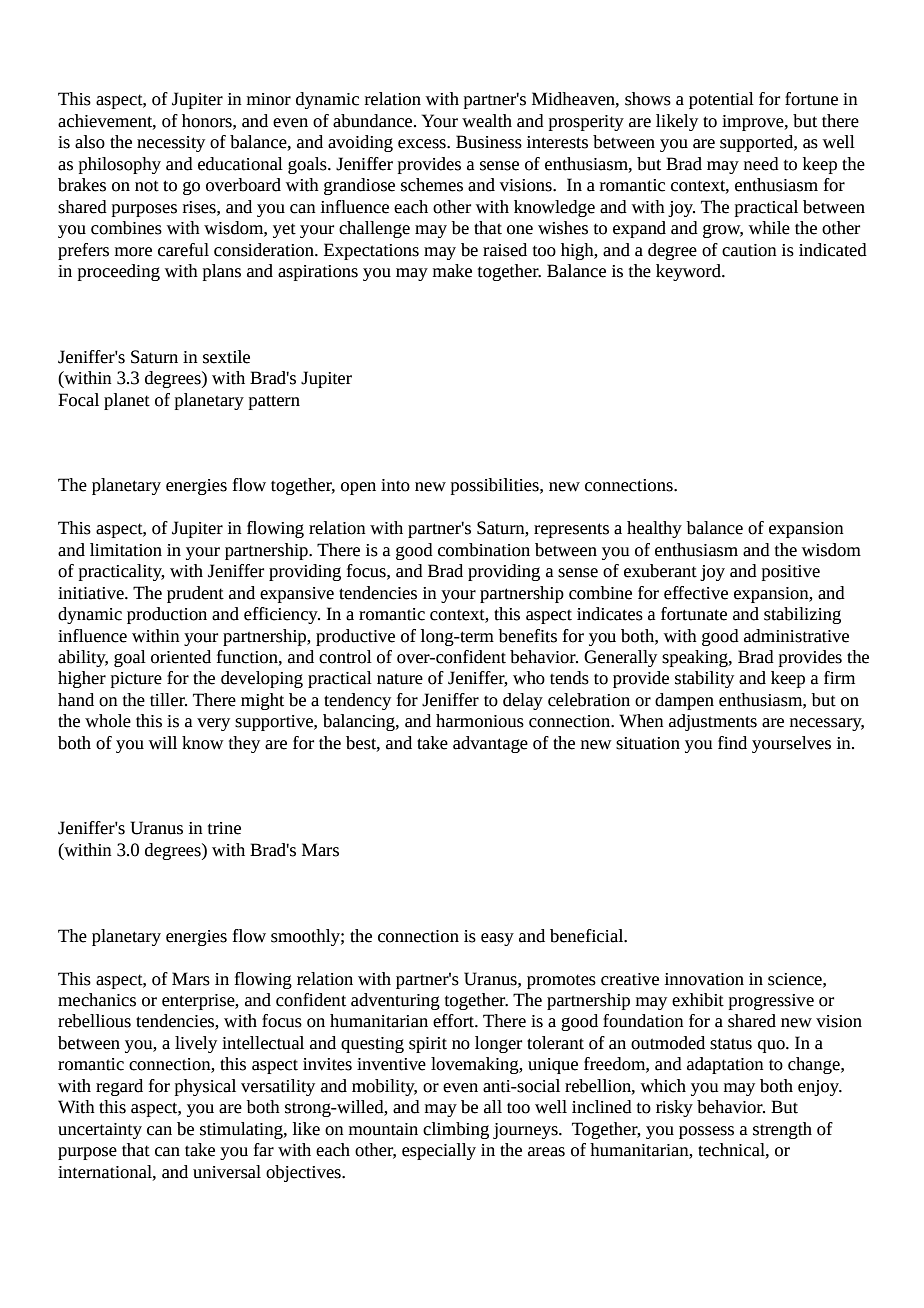  What do you see at coordinates (126, 550) in the screenshot?
I see `limitation` at bounding box center [126, 550].
